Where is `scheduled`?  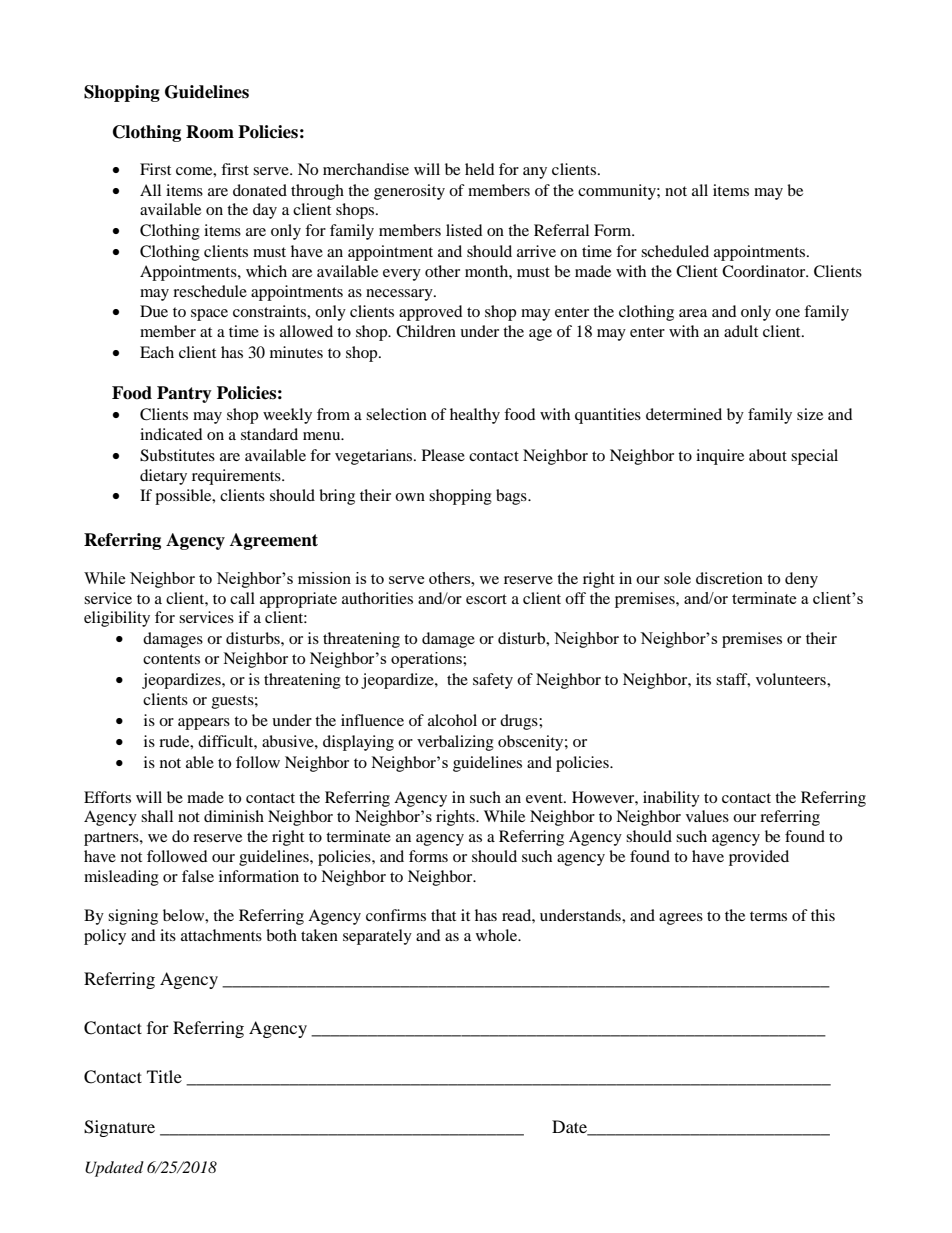 scheduled is located at coordinates (675, 251).
